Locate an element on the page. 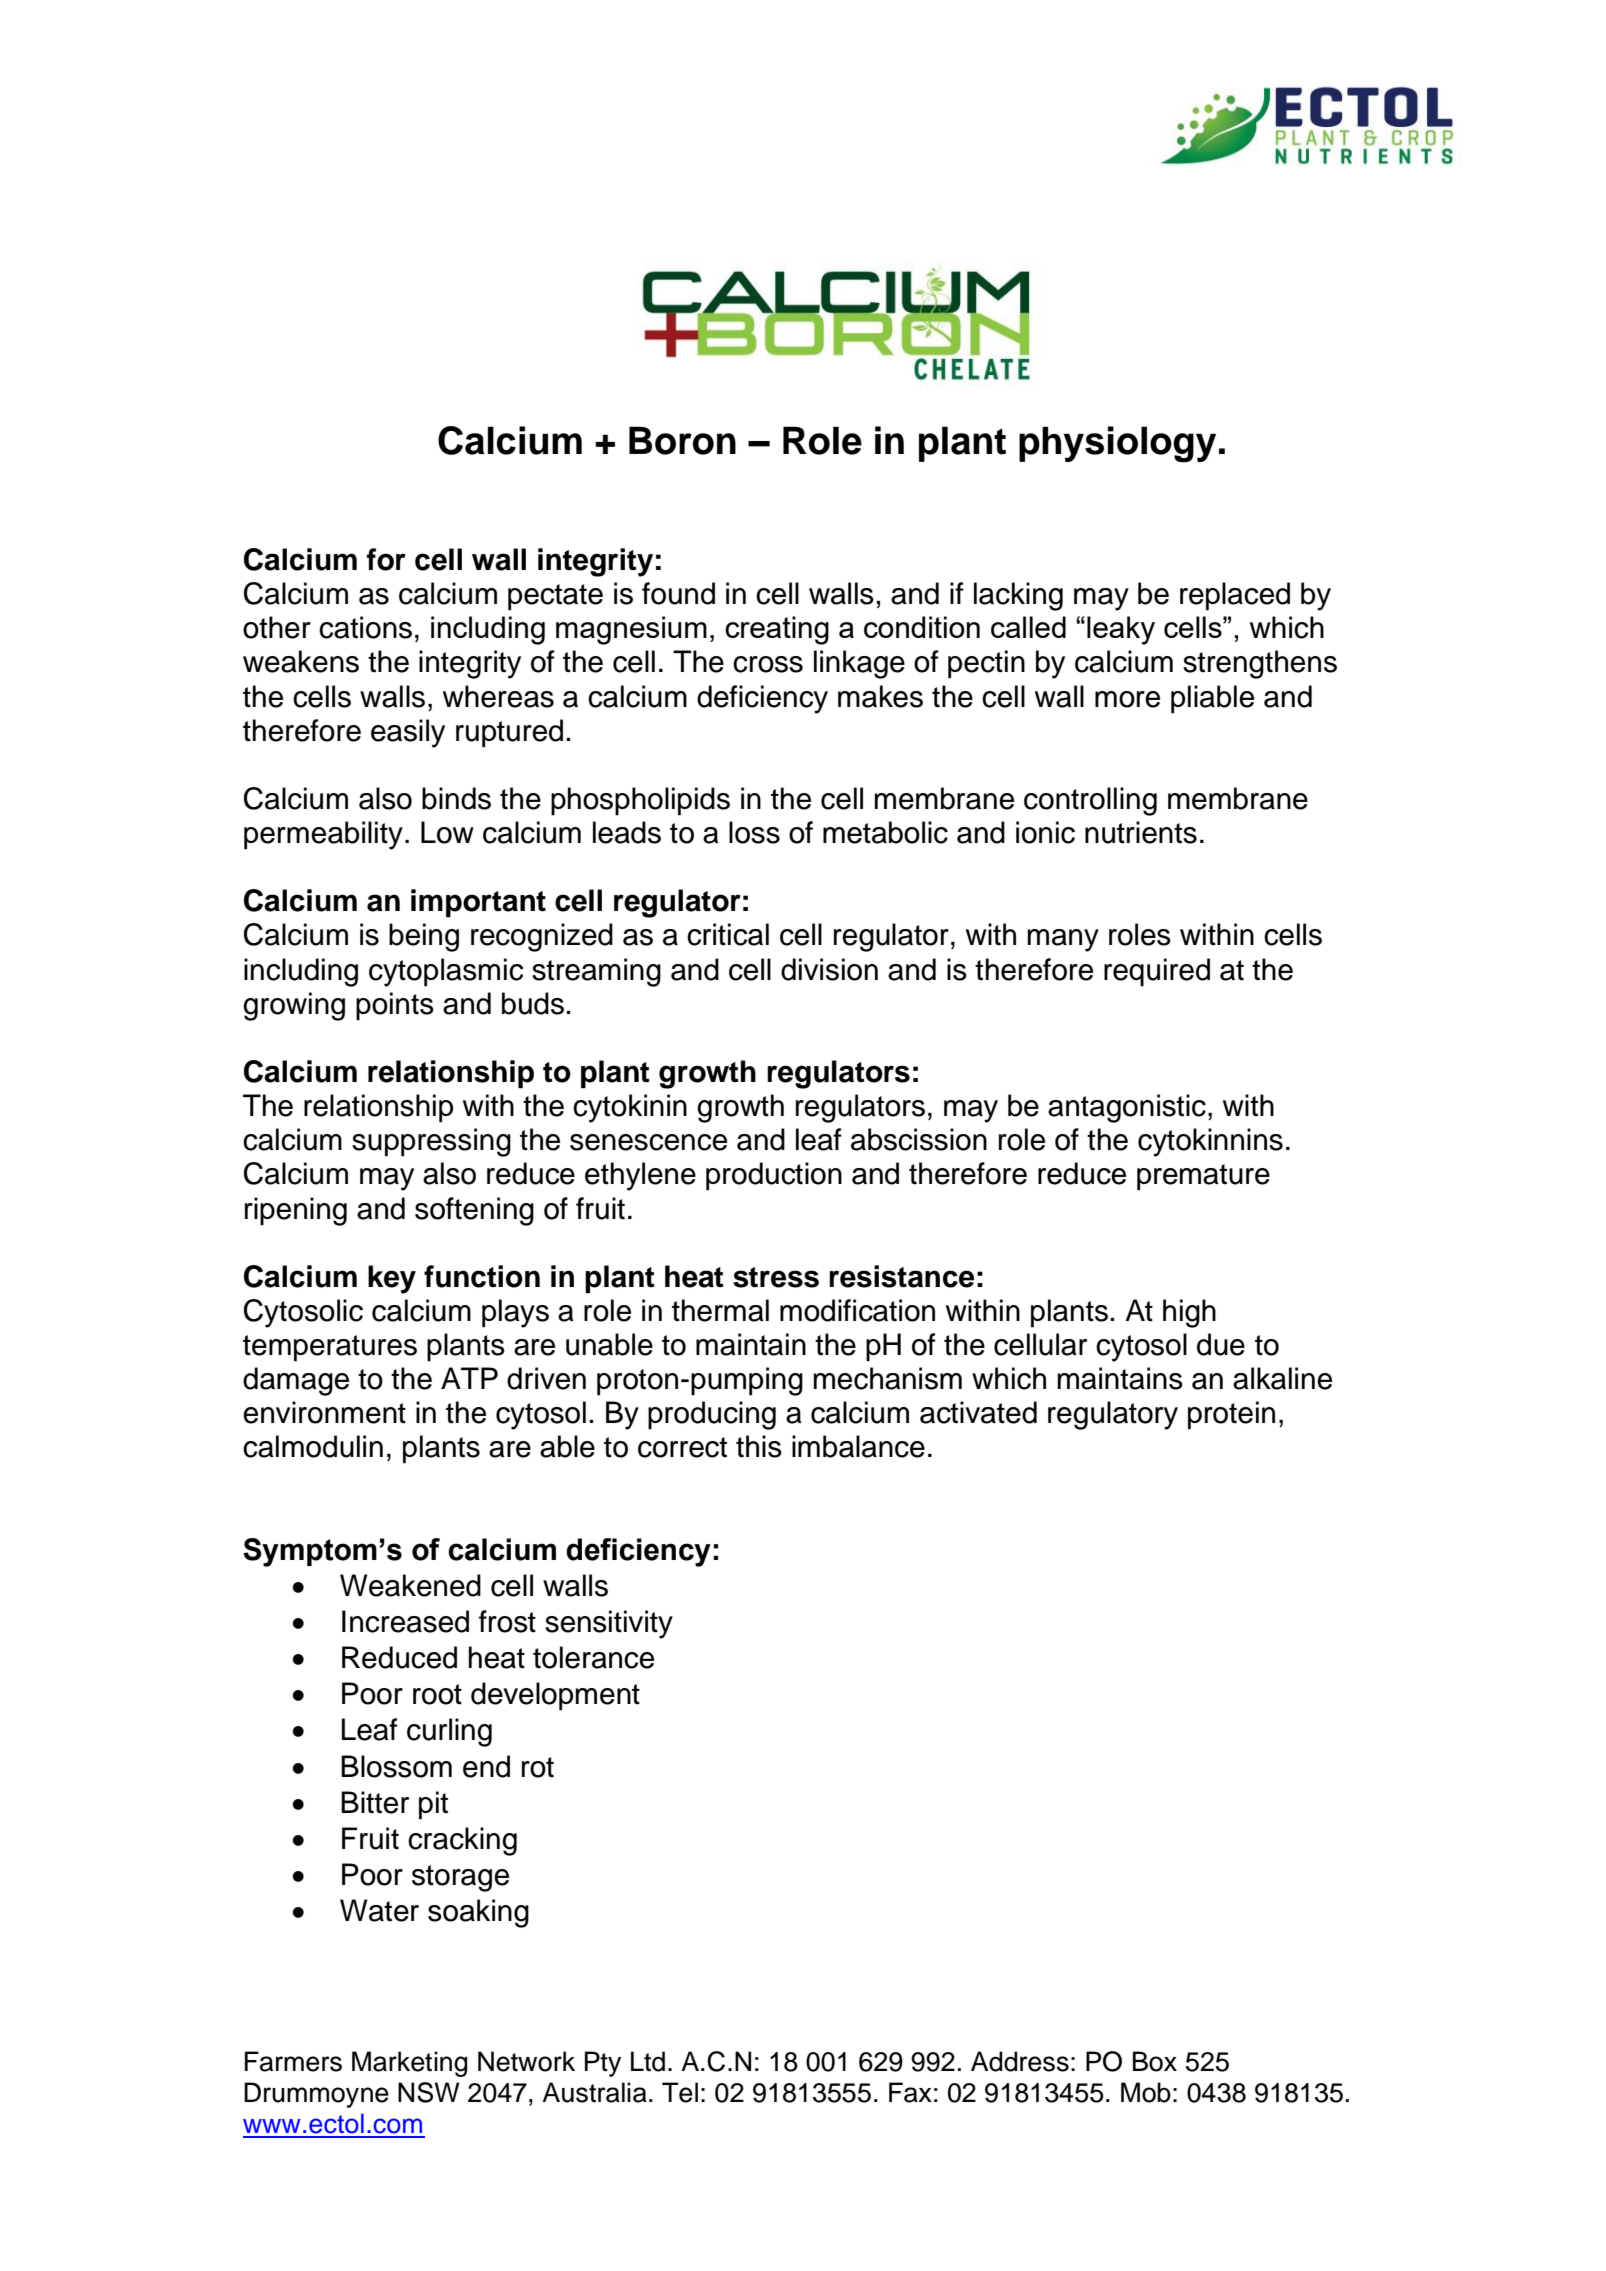  key is located at coordinates (392, 1279).
